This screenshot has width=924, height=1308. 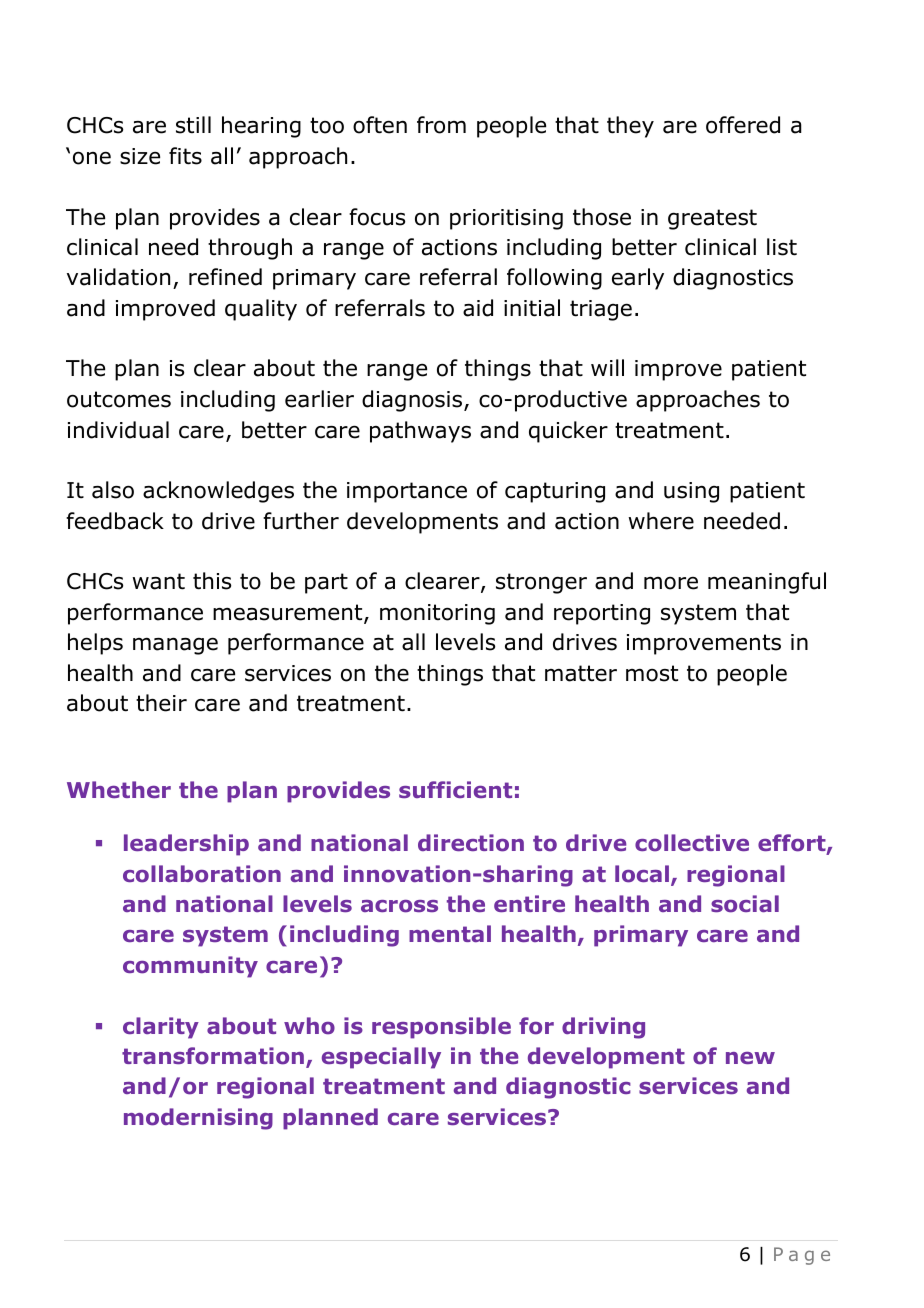 What do you see at coordinates (441, 125) in the screenshot?
I see `from` at bounding box center [441, 125].
